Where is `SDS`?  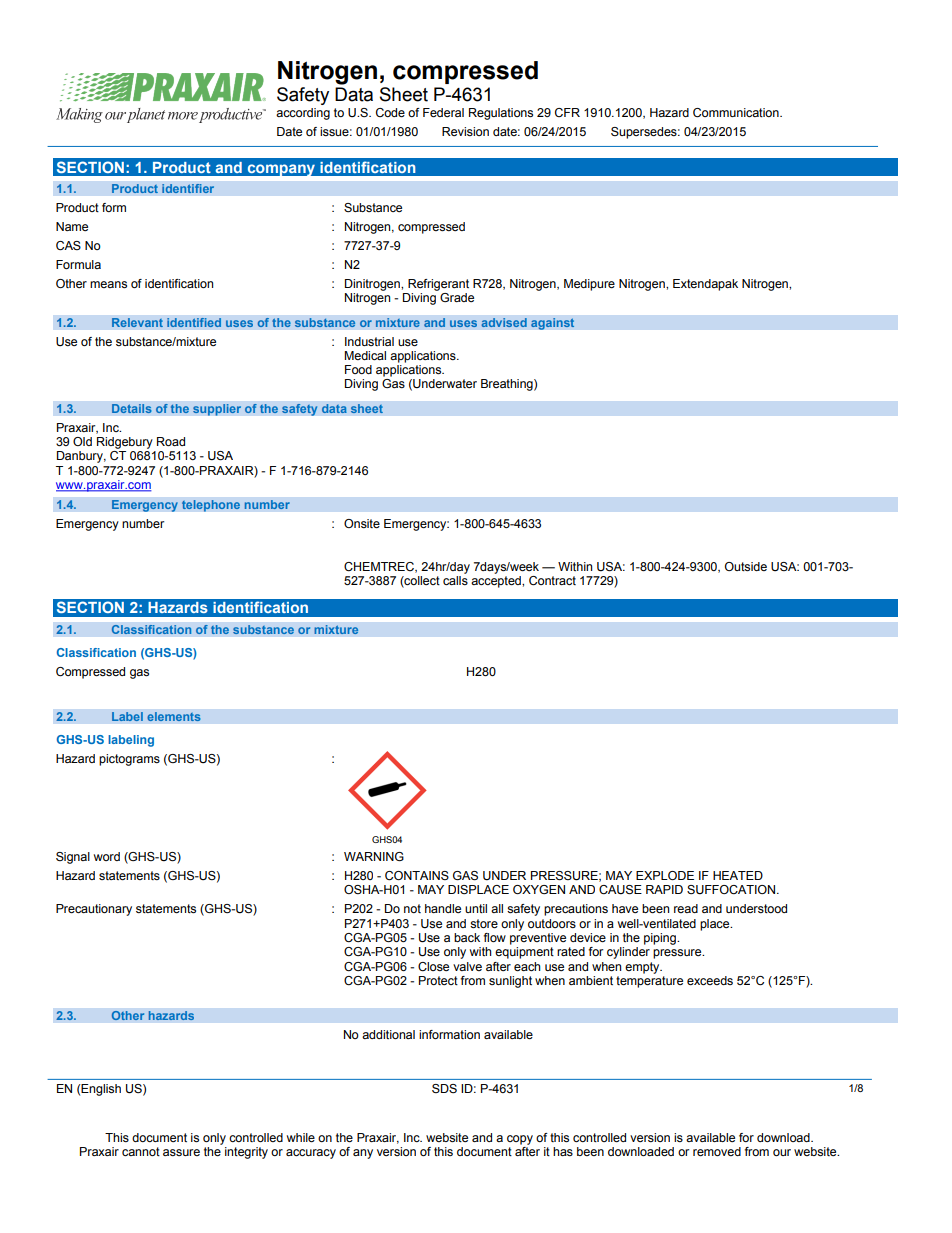
SDS is located at coordinates (444, 1088).
